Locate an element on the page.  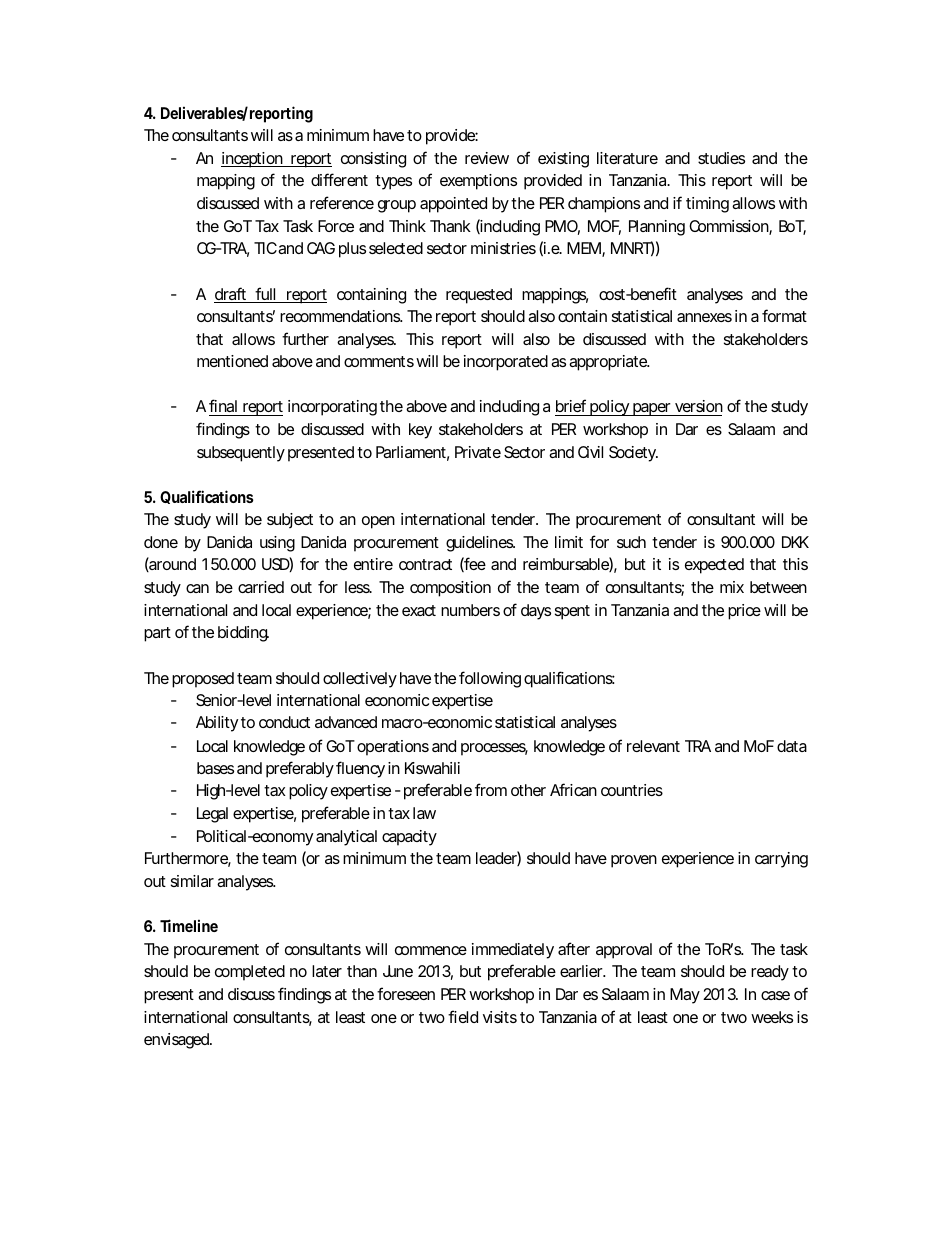
guidelines is located at coordinates (480, 544).
